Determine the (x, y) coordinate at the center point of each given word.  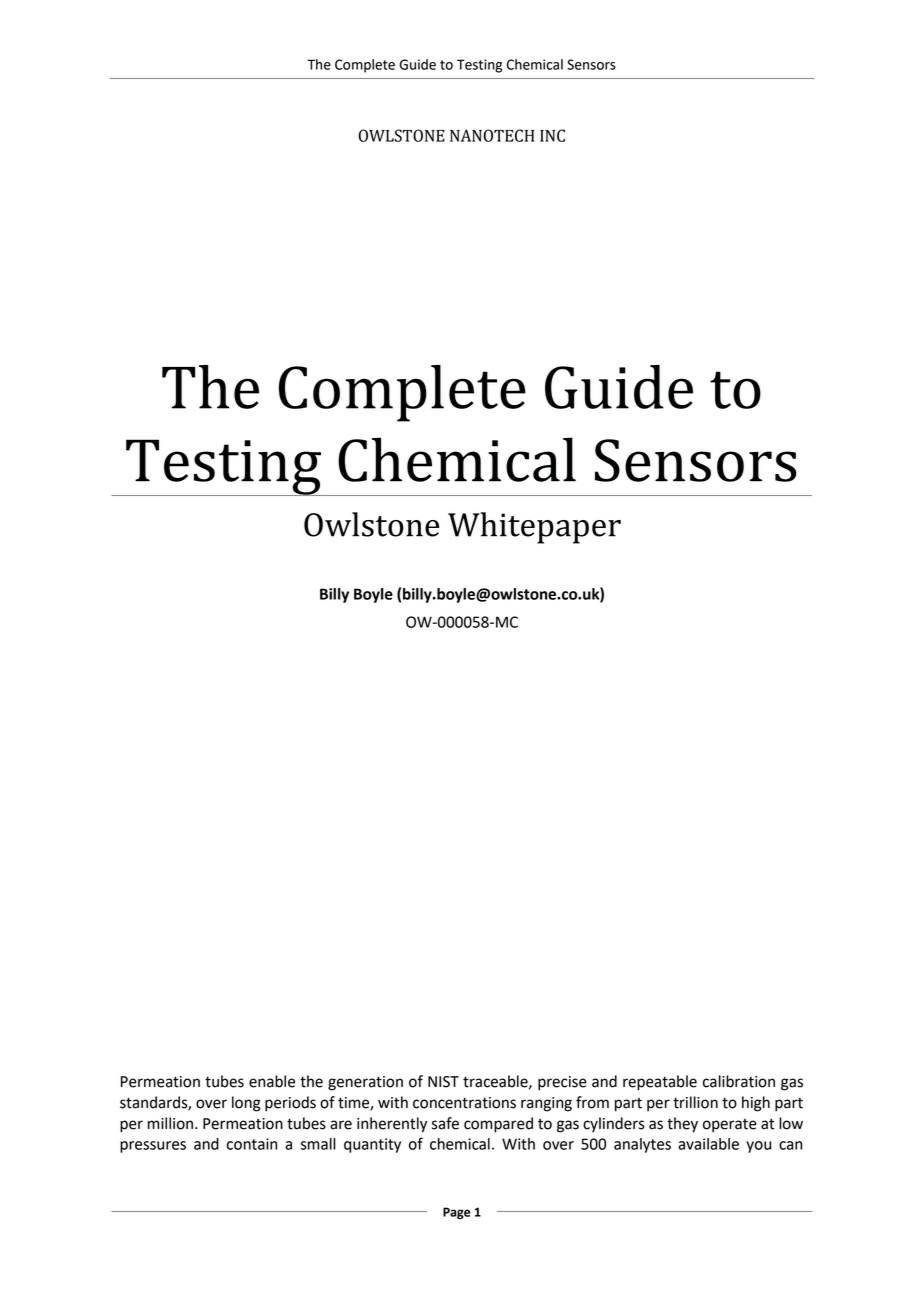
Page (457, 1213)
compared (498, 1125)
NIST (443, 1082)
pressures (153, 1147)
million (172, 1123)
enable (272, 1081)
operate (730, 1126)
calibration (739, 1081)
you (758, 1147)
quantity (372, 1145)
